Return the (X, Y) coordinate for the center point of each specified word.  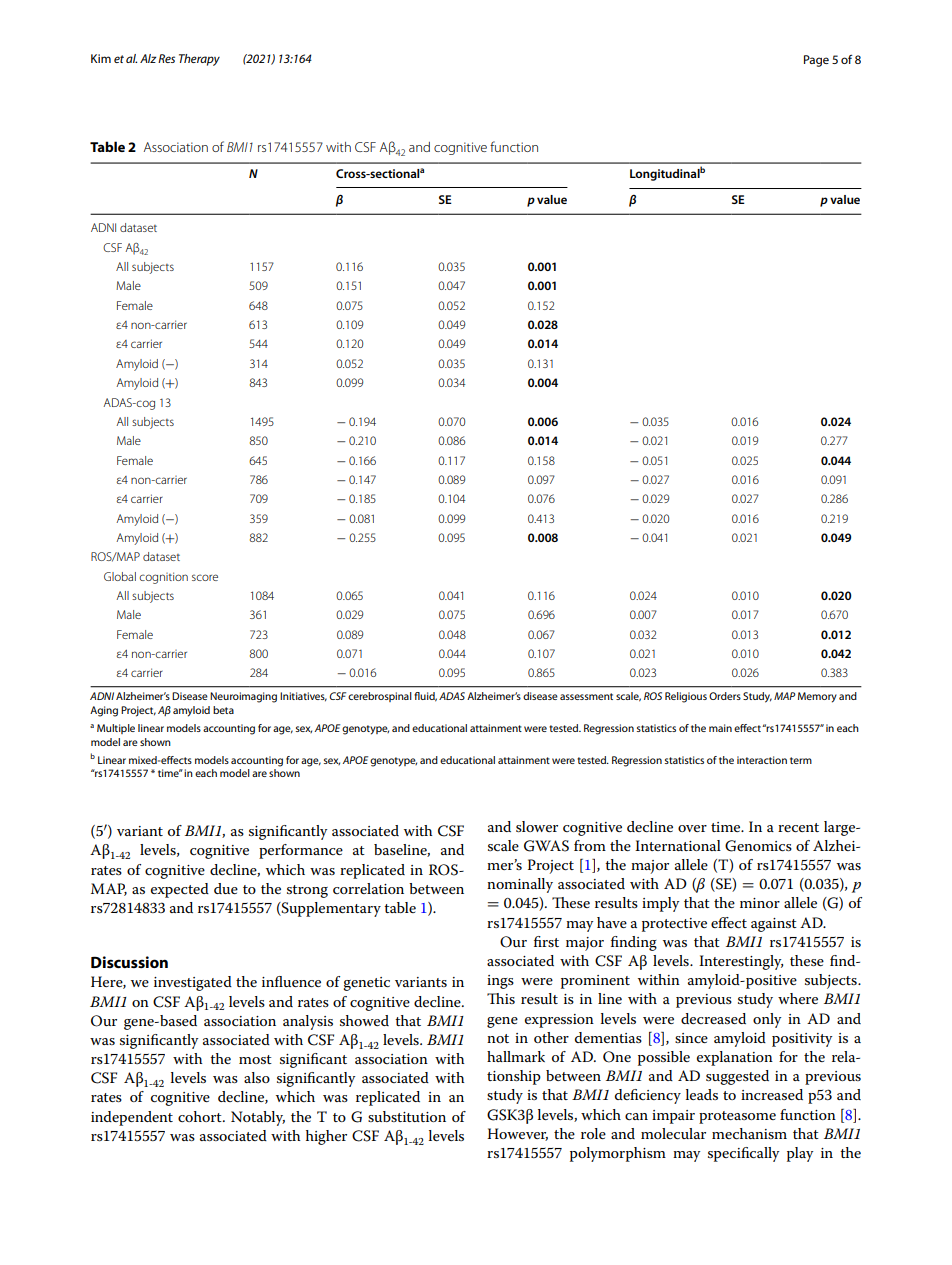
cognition (163, 578)
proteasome (737, 1117)
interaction (762, 760)
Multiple (116, 729)
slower (537, 826)
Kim (101, 58)
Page (816, 61)
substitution (407, 1116)
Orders (725, 696)
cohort (201, 1116)
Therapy (199, 60)
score (205, 577)
